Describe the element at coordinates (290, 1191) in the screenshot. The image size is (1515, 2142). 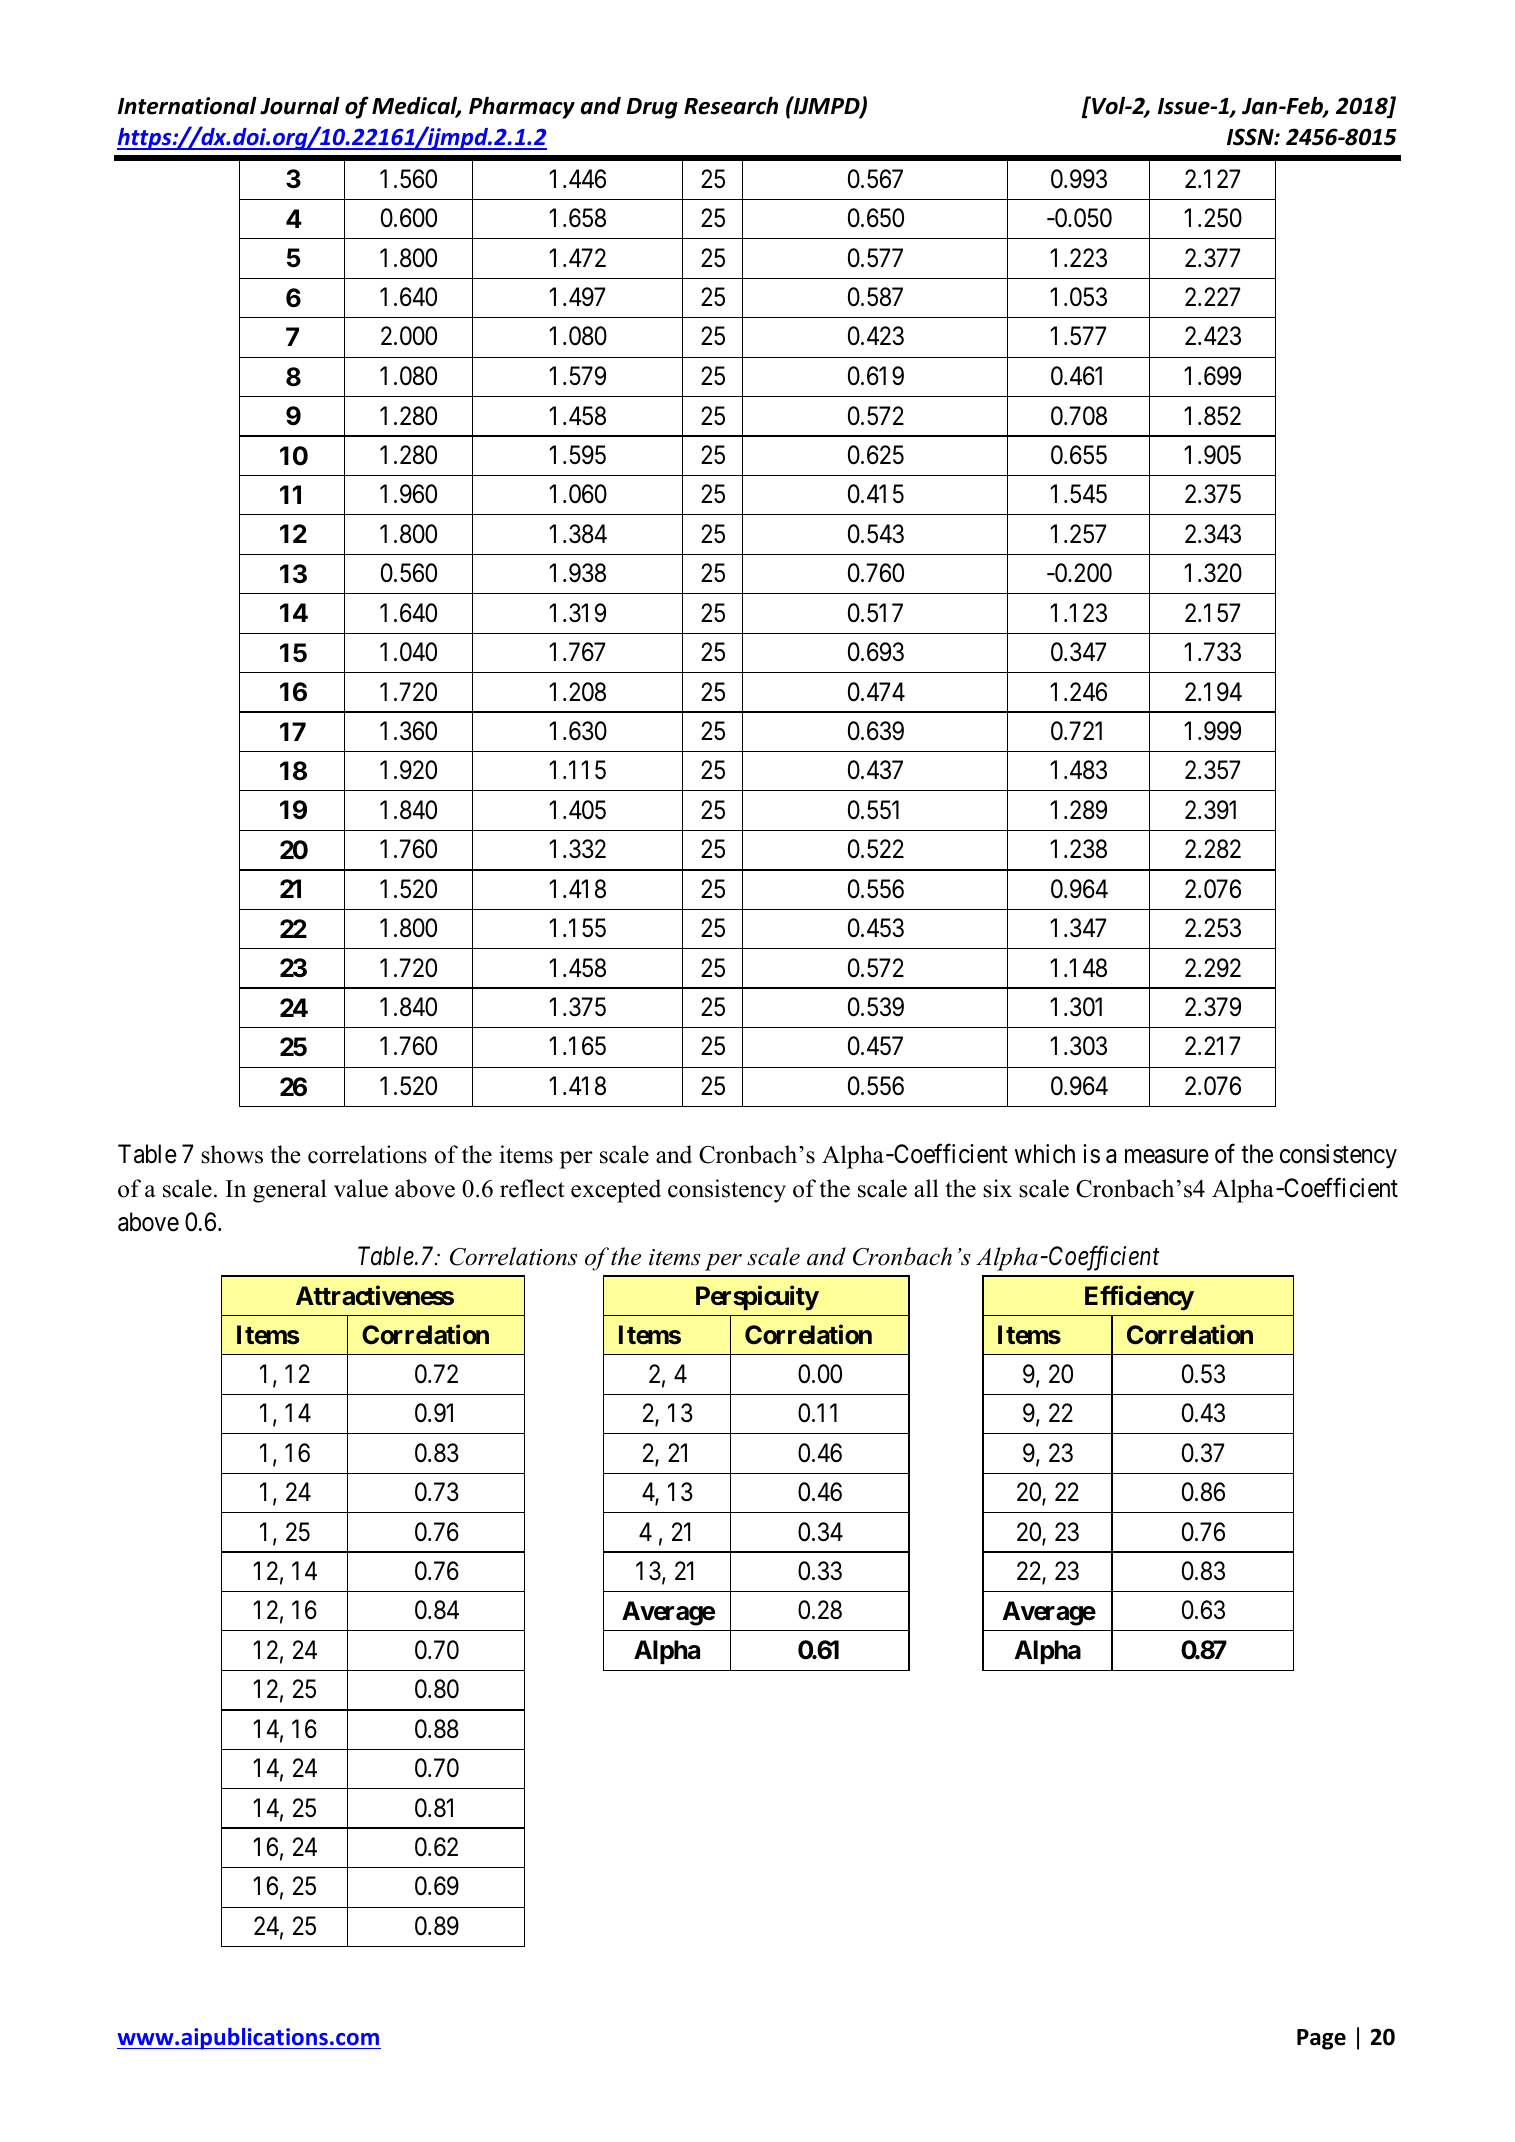
I see `general` at that location.
